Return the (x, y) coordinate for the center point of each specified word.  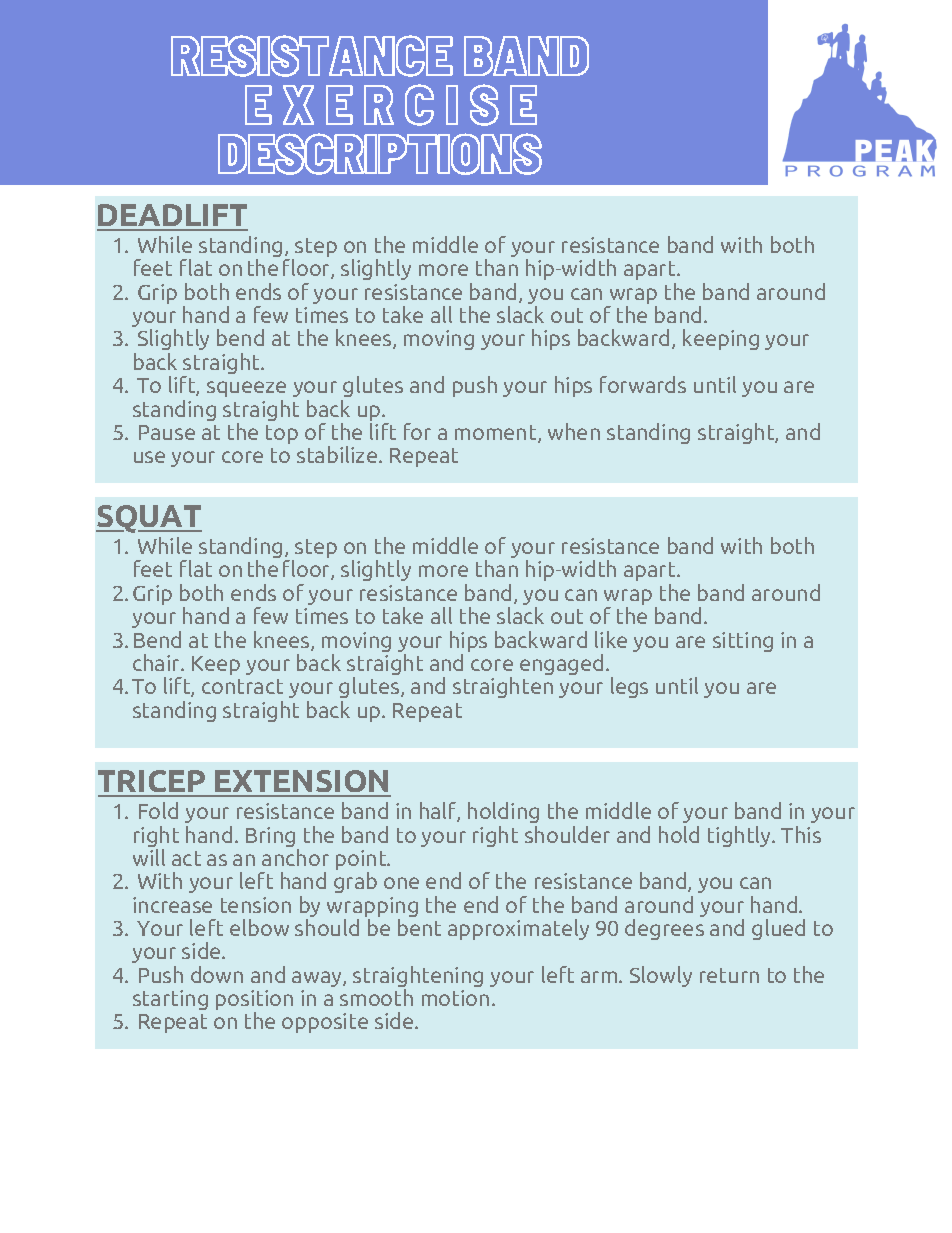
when (574, 431)
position (254, 1001)
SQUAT (149, 519)
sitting (743, 642)
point (362, 861)
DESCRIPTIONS (380, 154)
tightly (741, 836)
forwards (643, 384)
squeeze (246, 389)
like (611, 639)
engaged (561, 664)
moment (497, 434)
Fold (158, 810)
